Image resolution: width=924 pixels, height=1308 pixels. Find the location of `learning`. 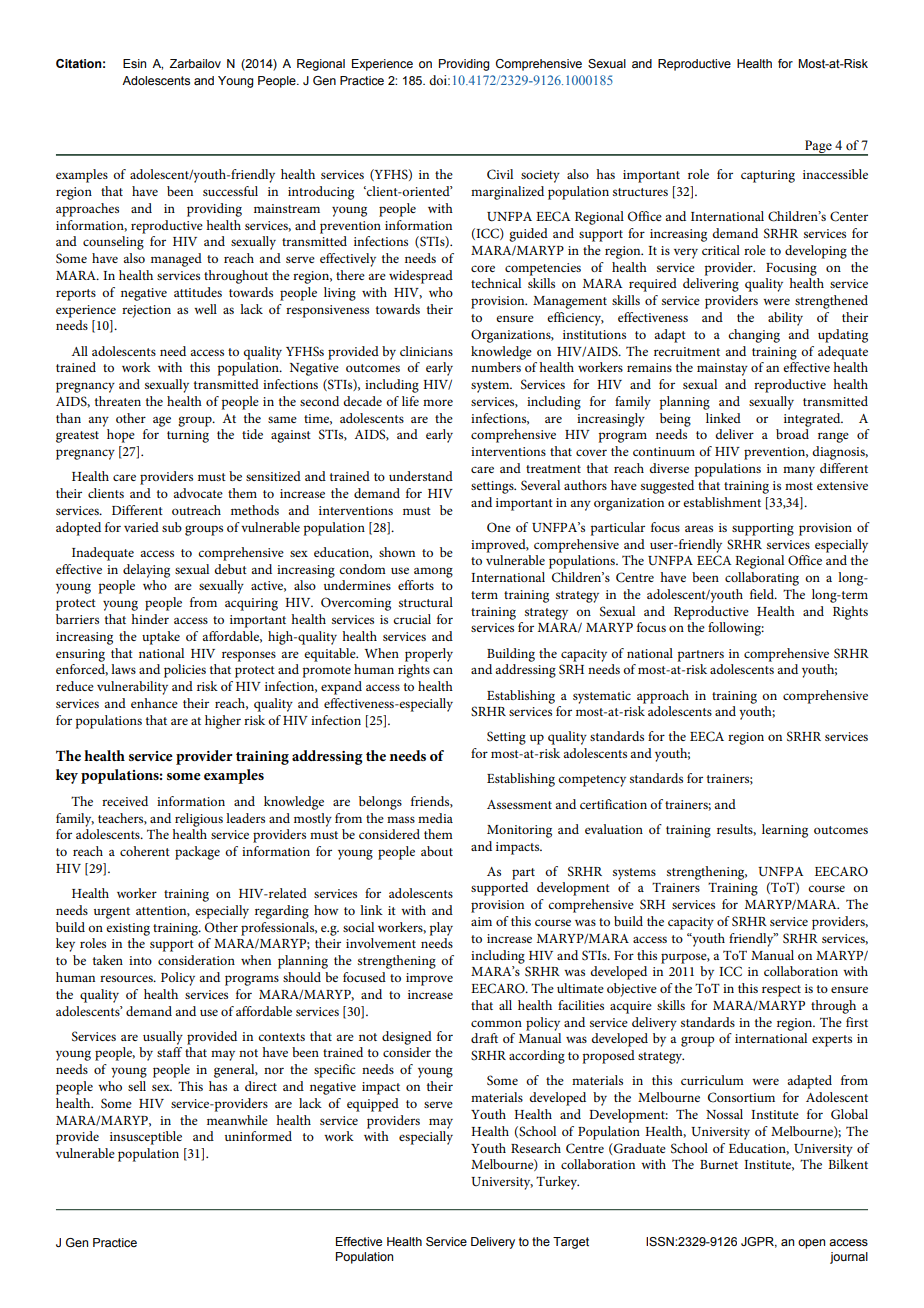

learning is located at coordinates (785, 831).
